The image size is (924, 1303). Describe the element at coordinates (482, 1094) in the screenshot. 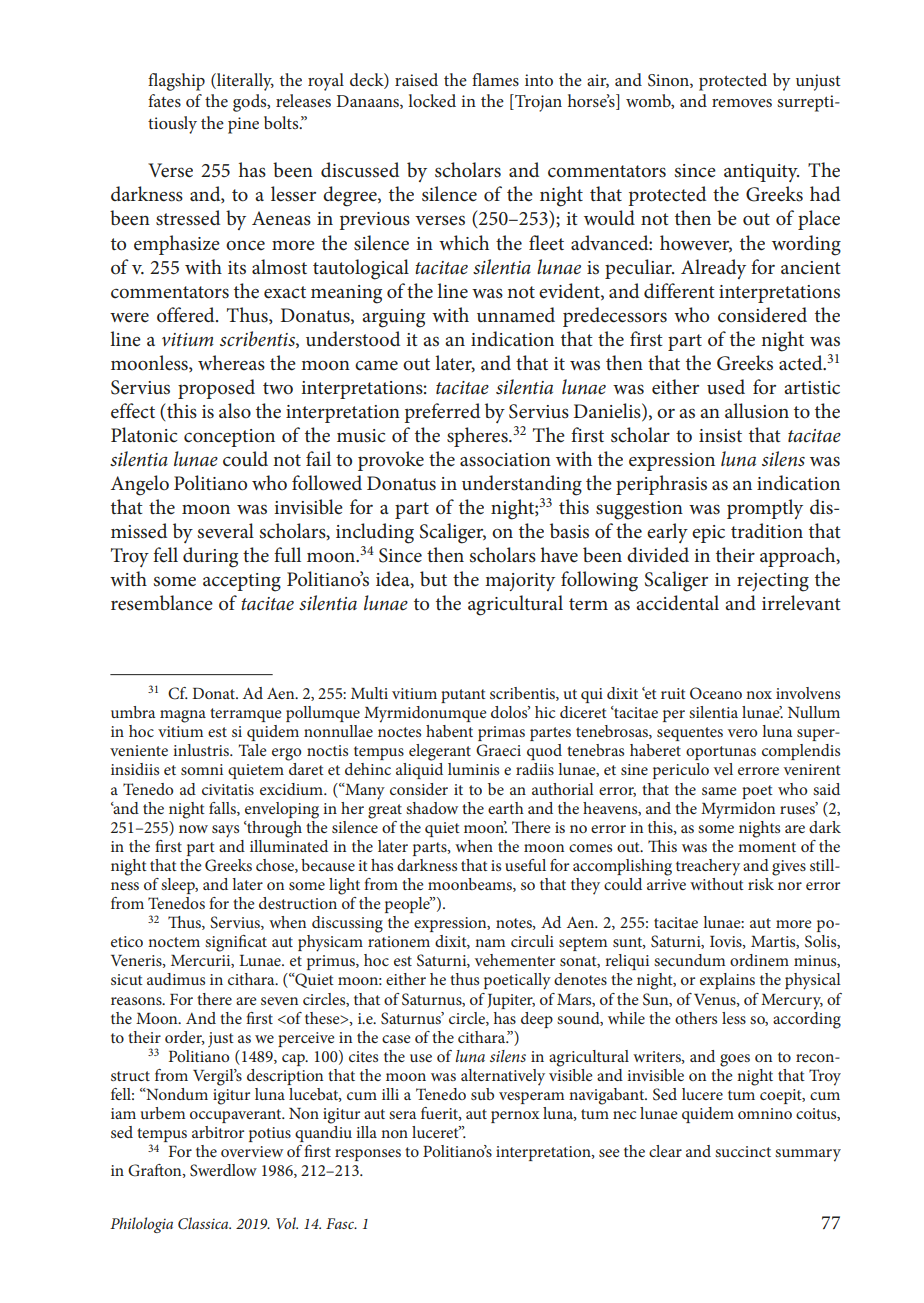

I see `sub` at that location.
